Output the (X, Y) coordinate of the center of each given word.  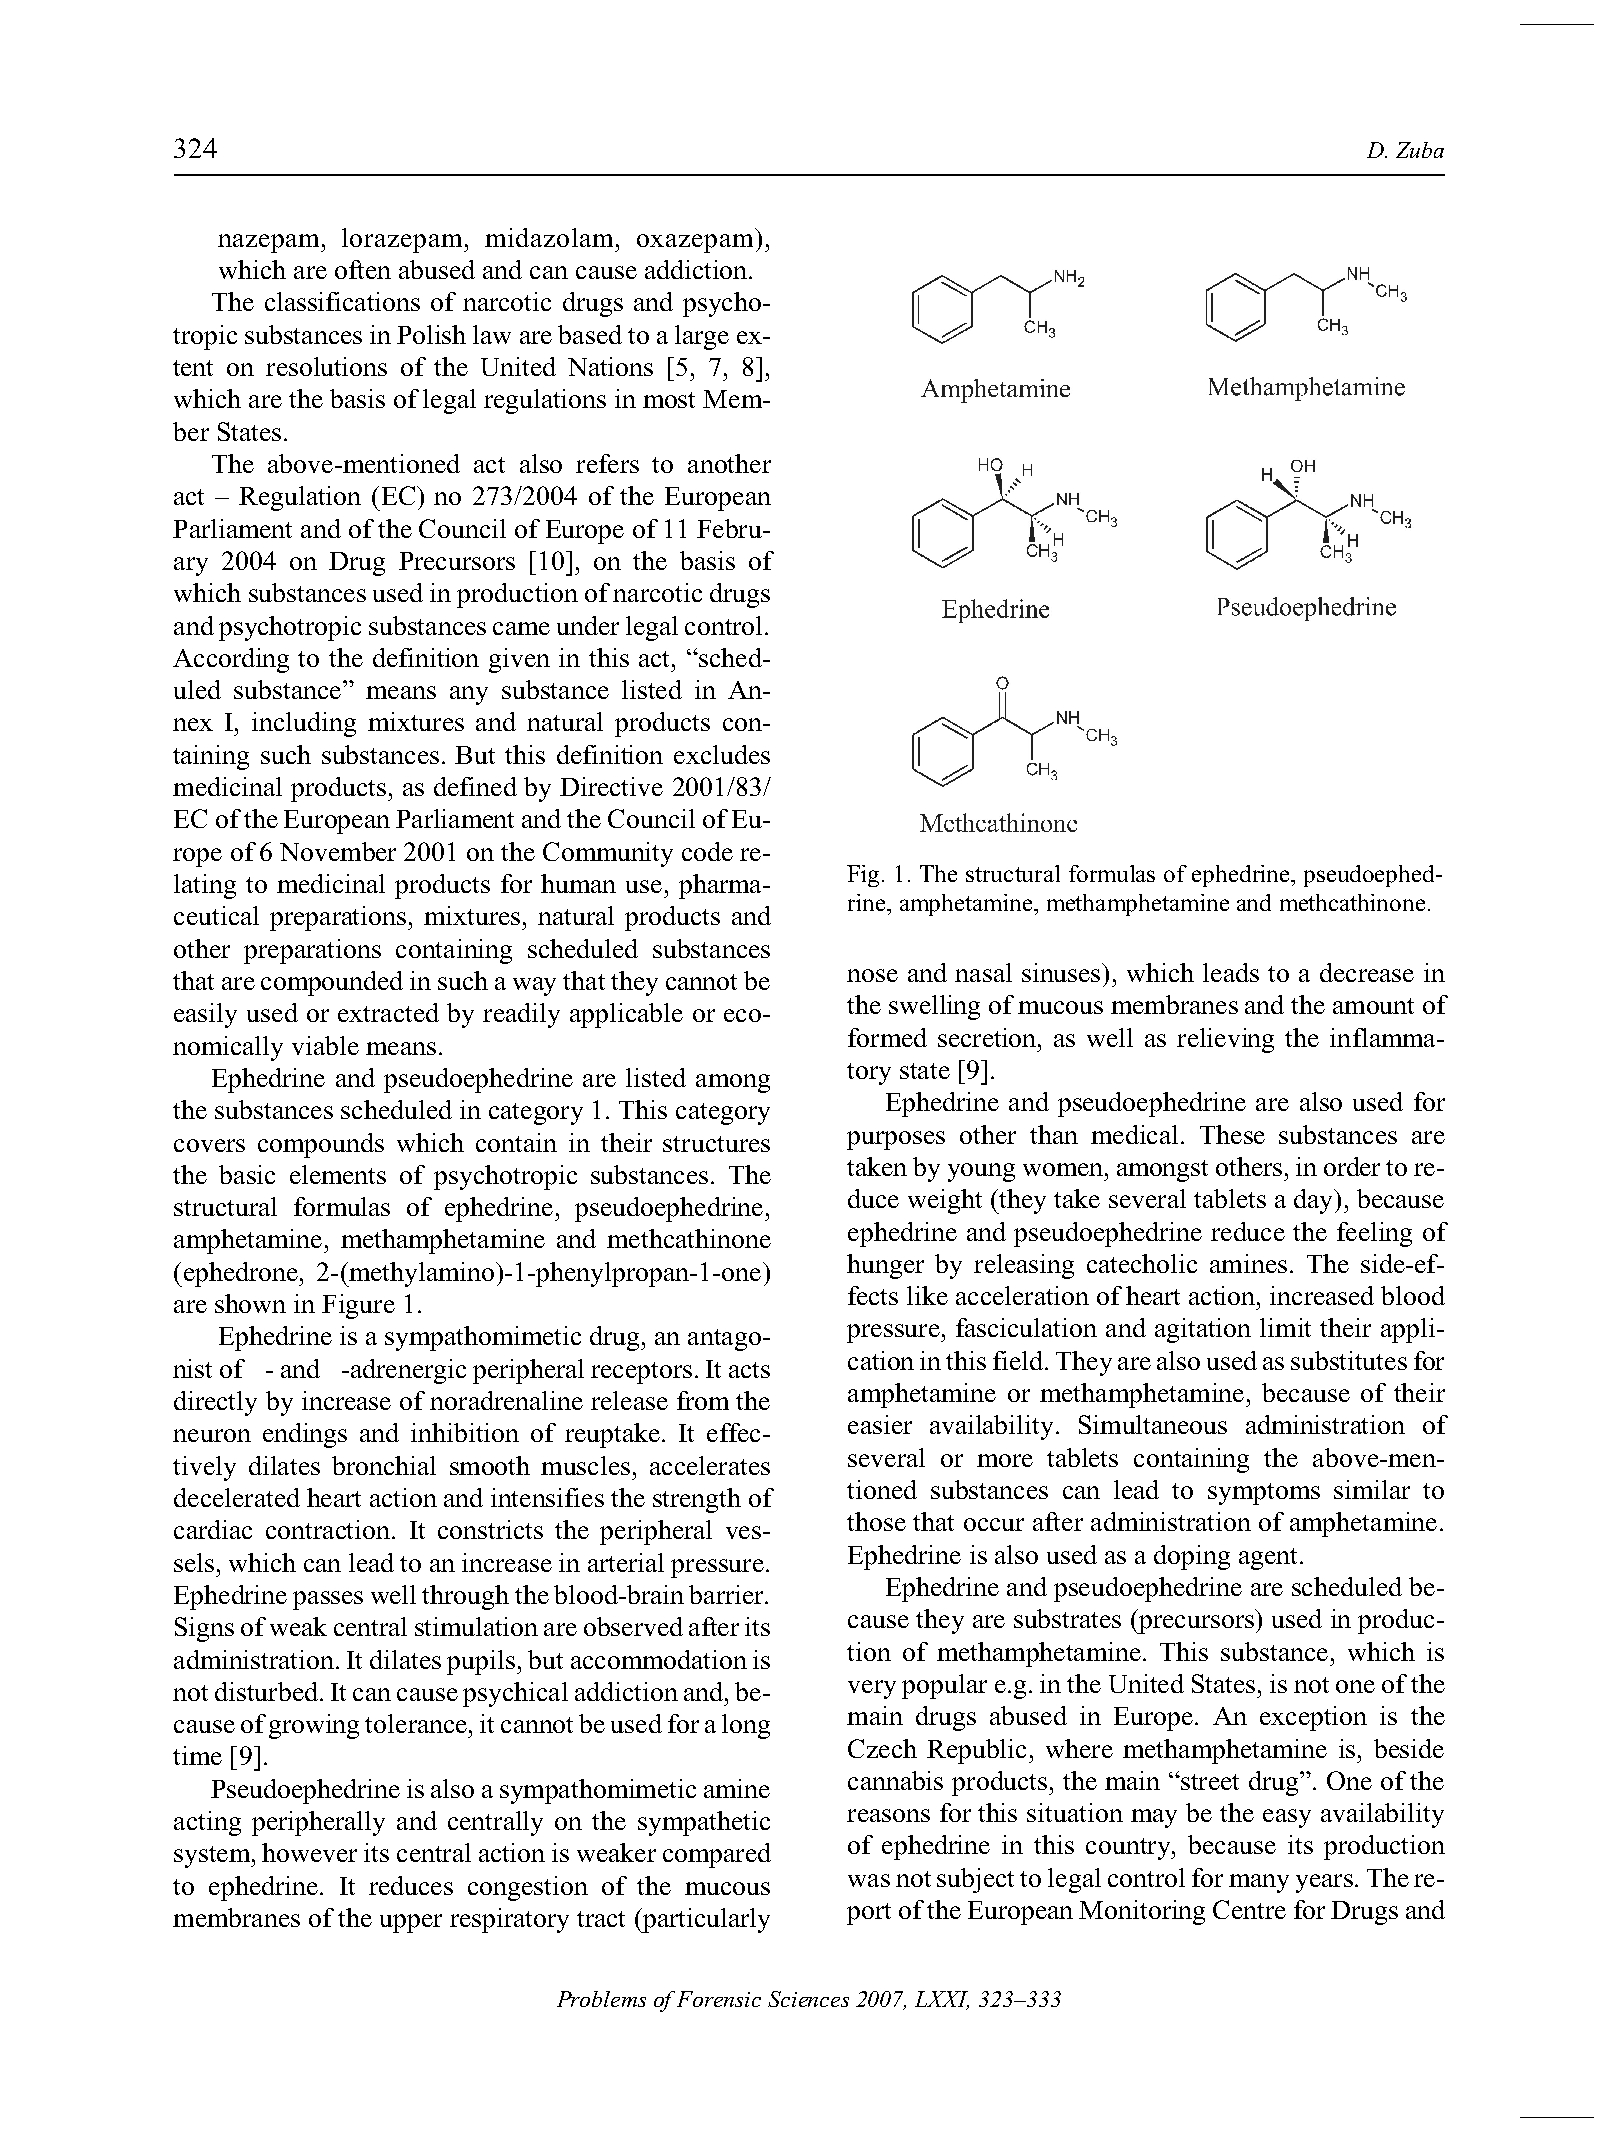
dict (691, 269)
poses (913, 1140)
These (1232, 1134)
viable (325, 1045)
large (702, 337)
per (424, 1923)
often (363, 269)
